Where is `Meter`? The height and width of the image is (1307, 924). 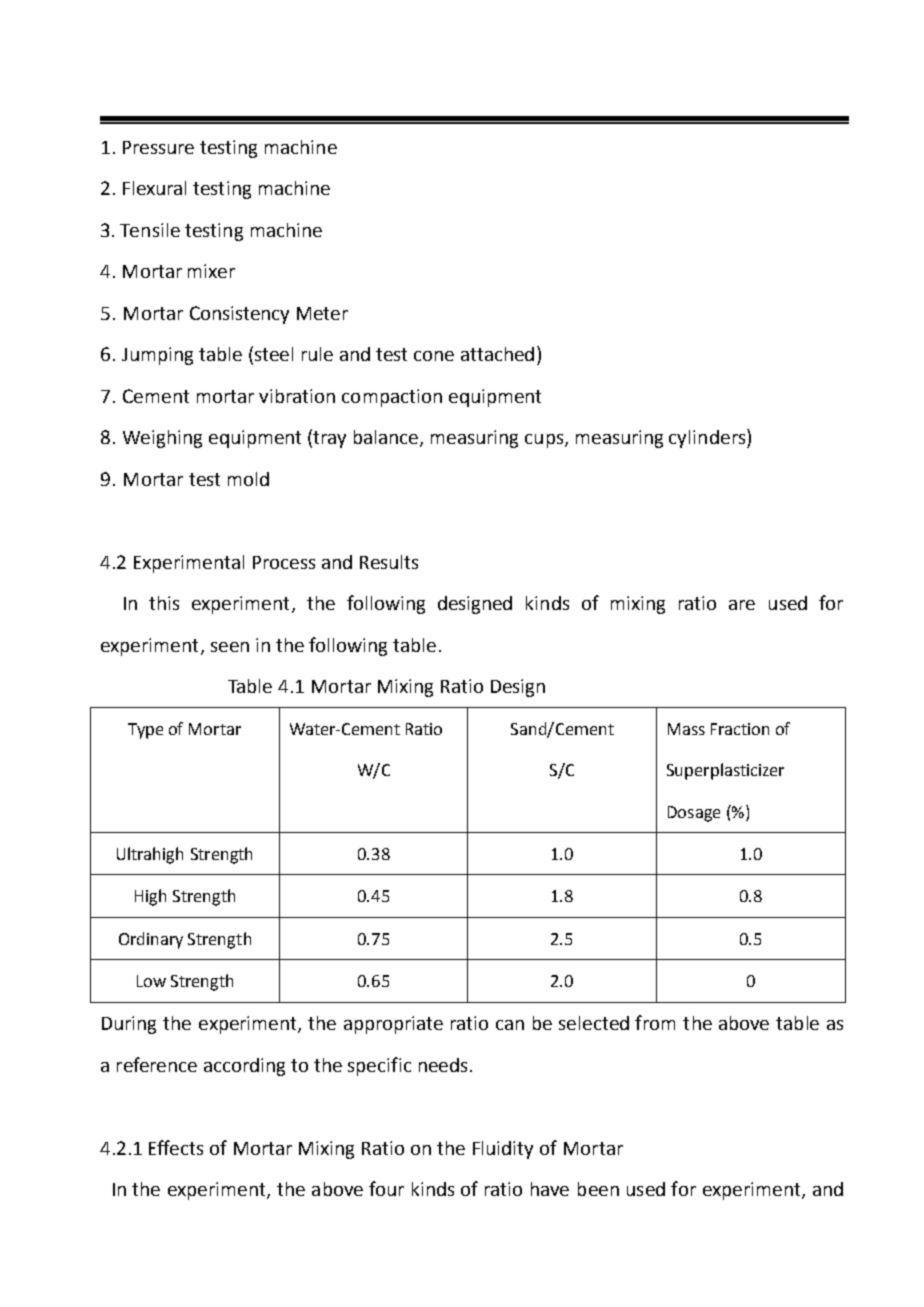
Meter is located at coordinates (322, 313).
